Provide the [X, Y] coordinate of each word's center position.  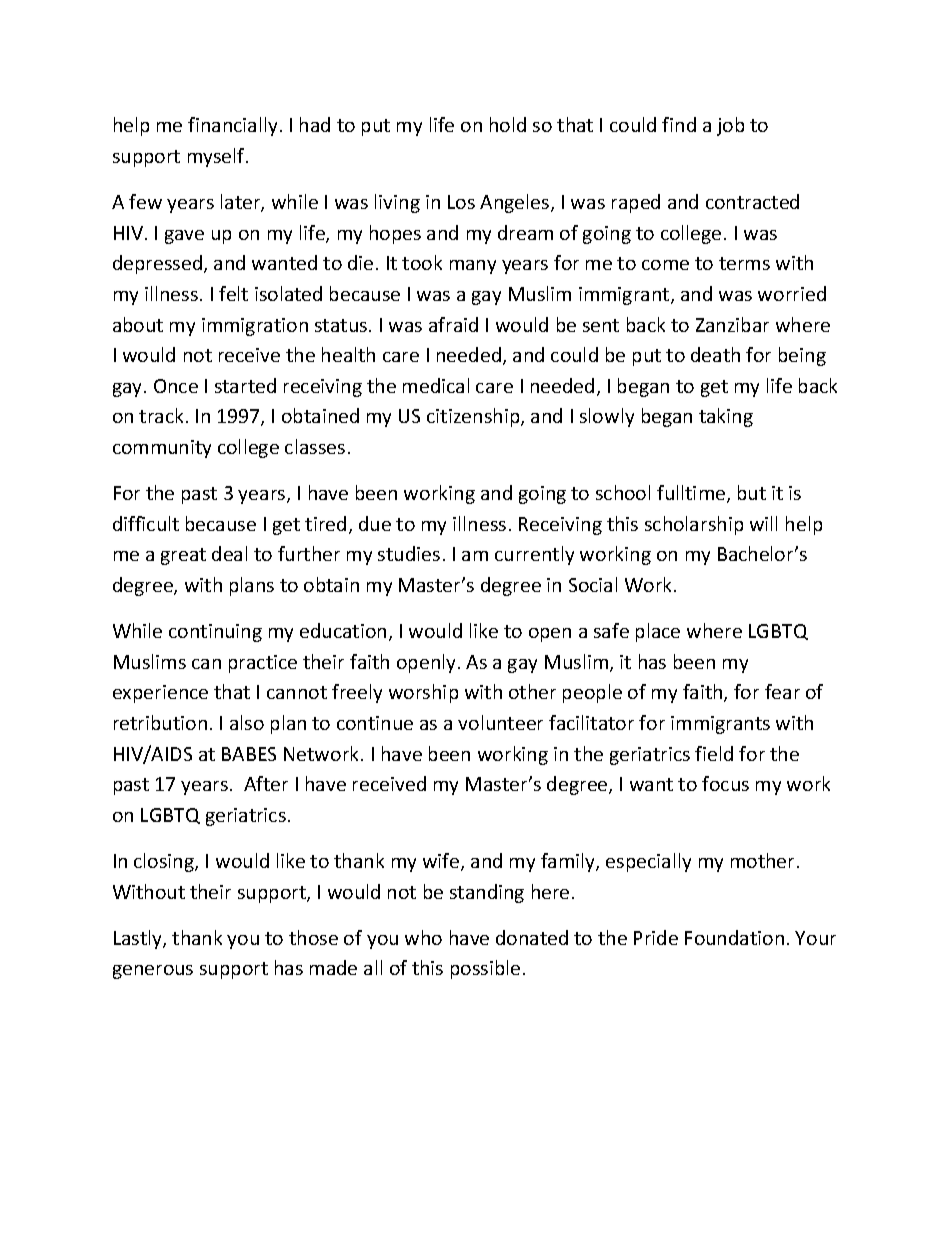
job [730, 126]
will [763, 523]
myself [217, 157]
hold [508, 124]
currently [534, 555]
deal [229, 553]
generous [153, 972]
